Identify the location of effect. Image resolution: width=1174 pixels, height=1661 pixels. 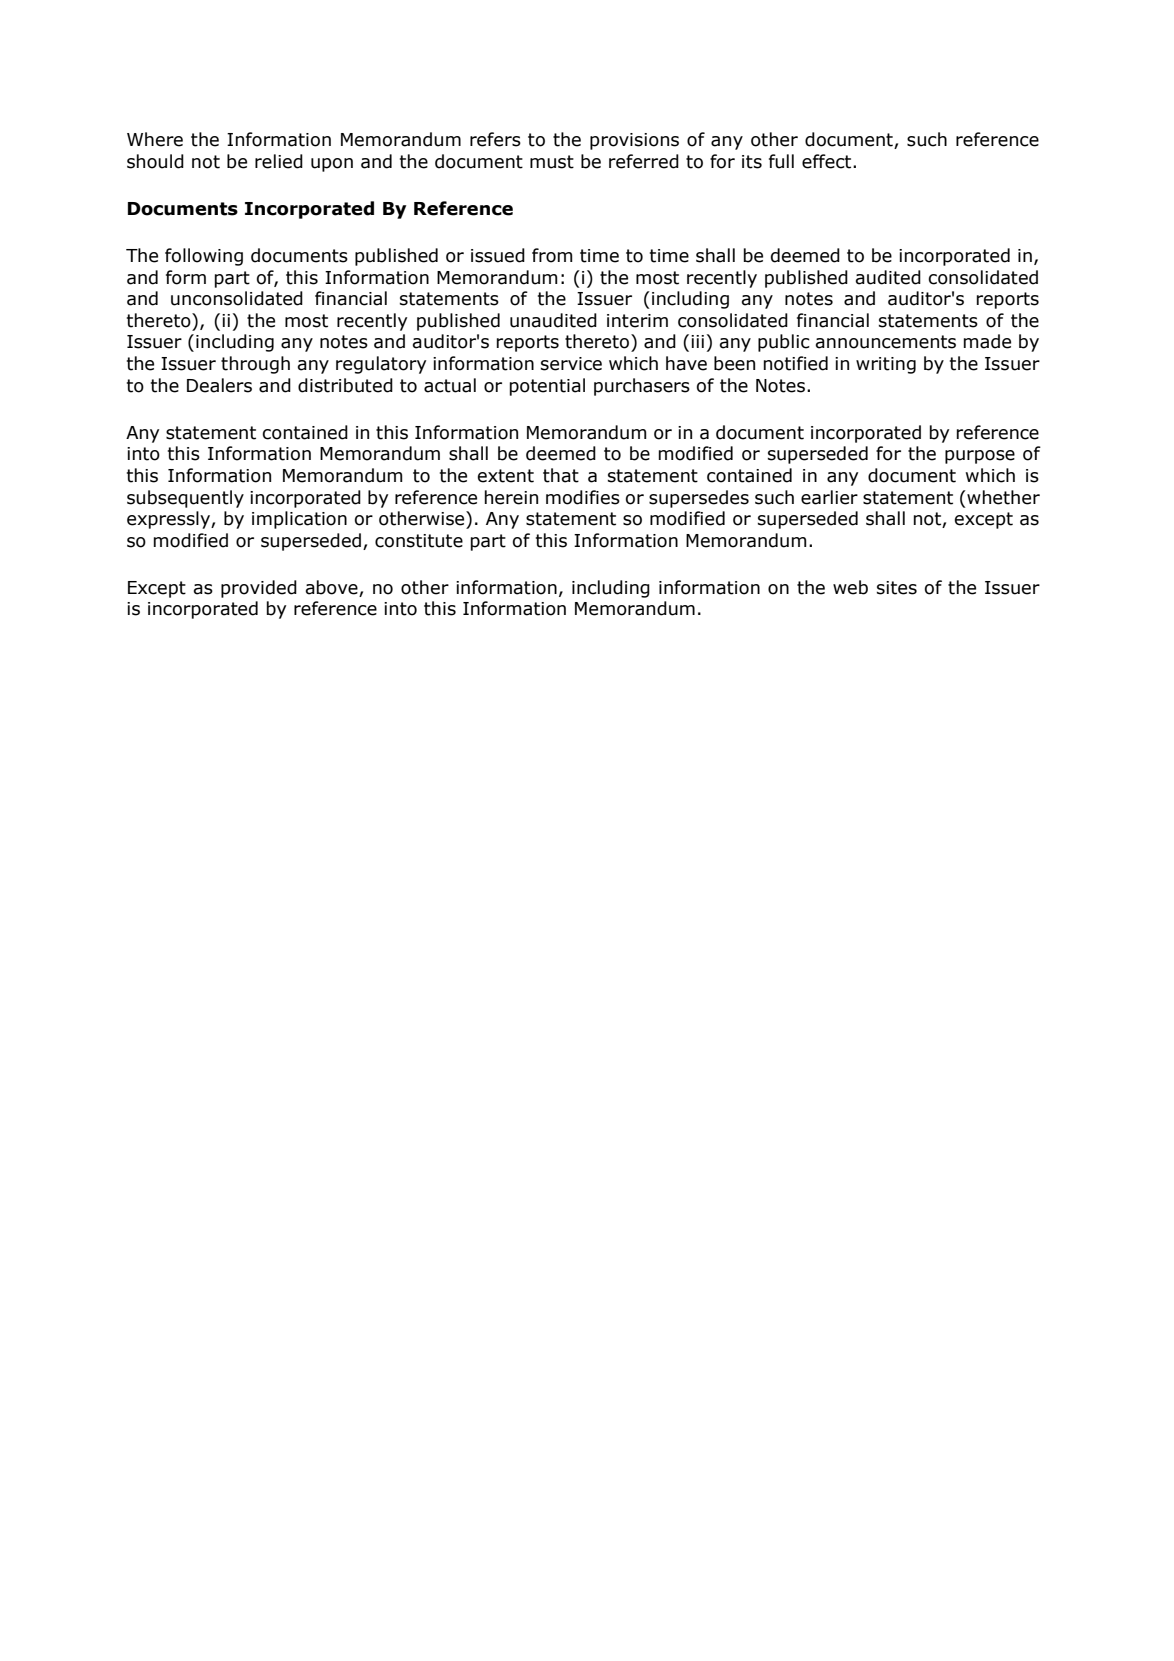
(828, 161).
